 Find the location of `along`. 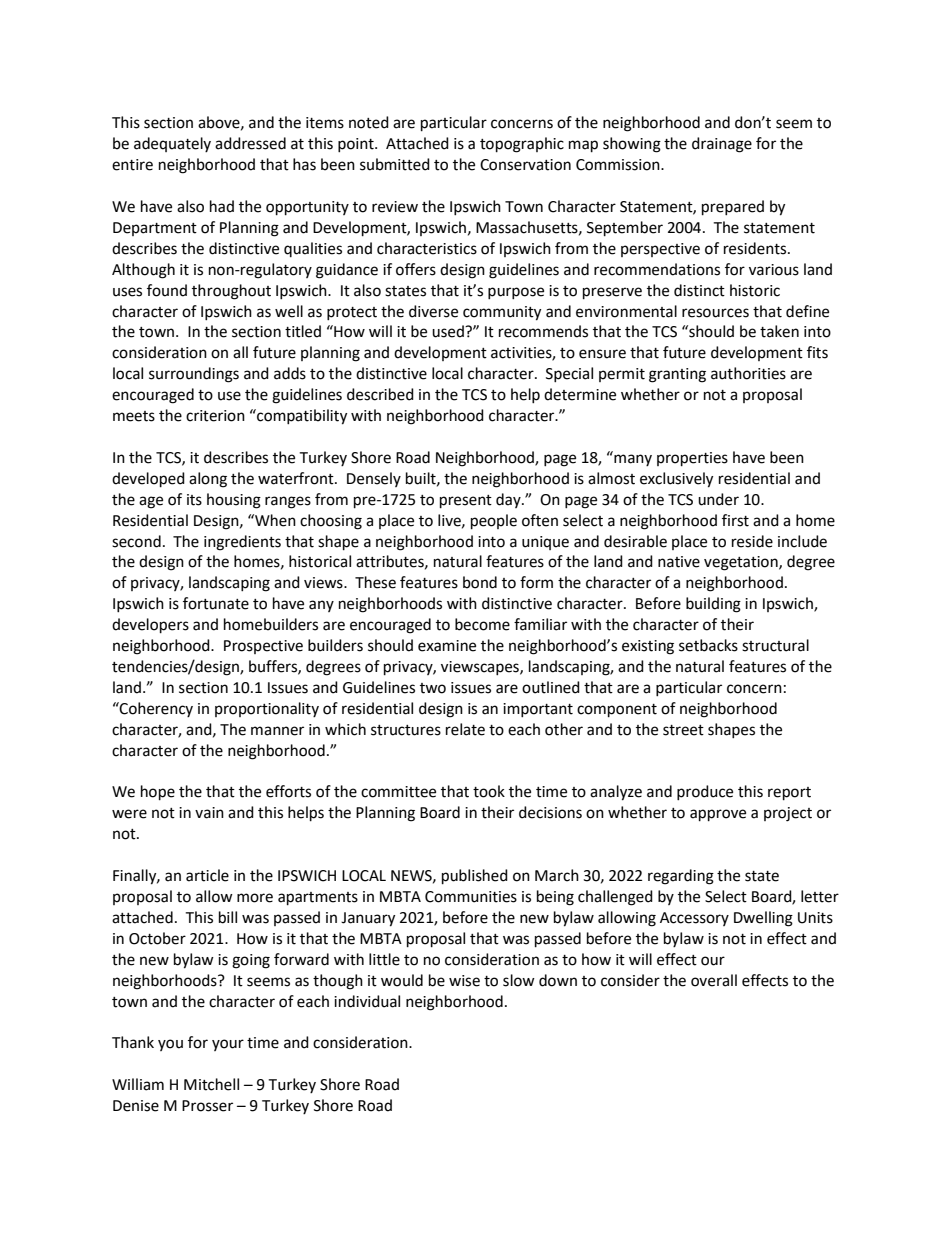

along is located at coordinates (208, 480).
